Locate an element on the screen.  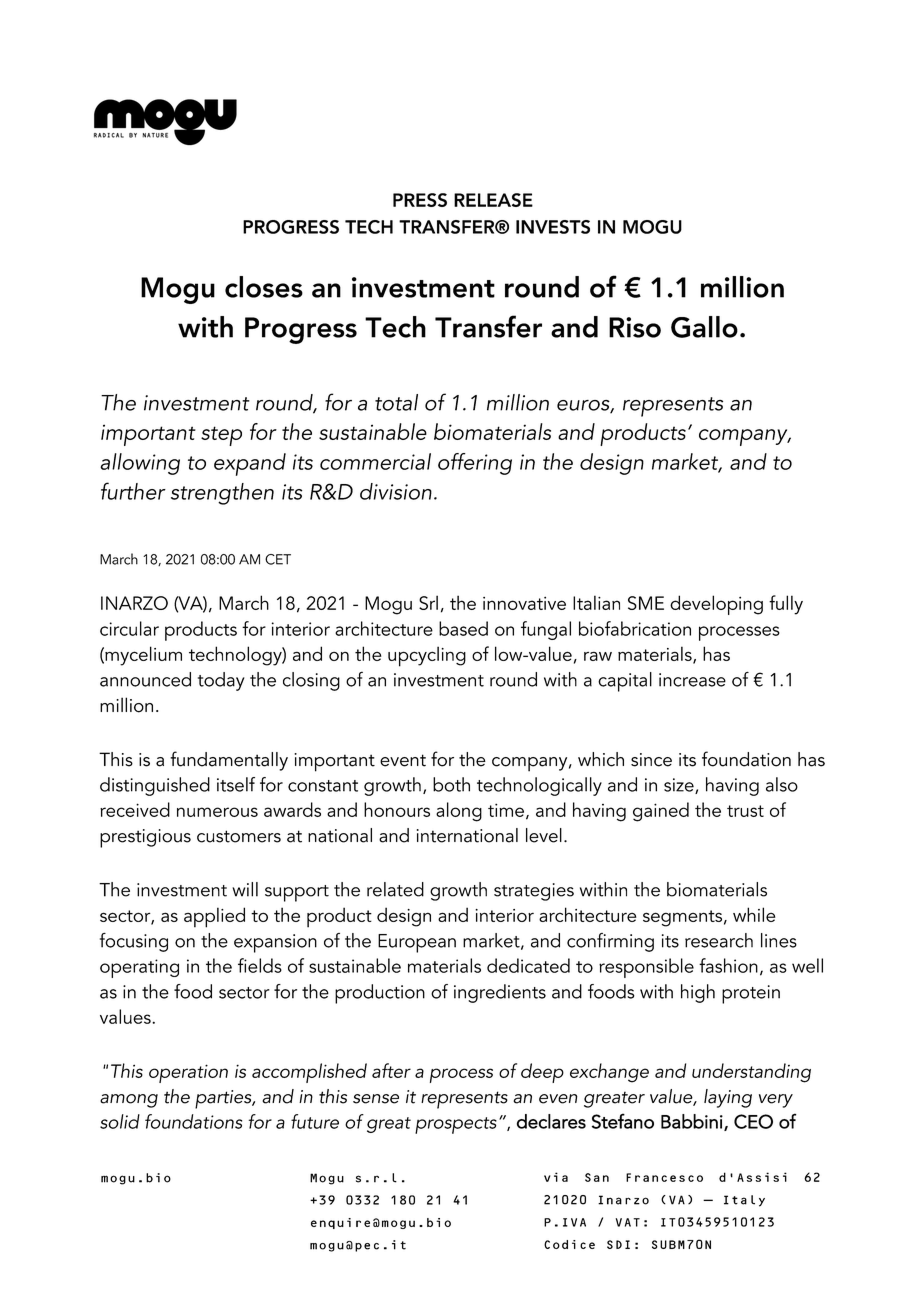
upcycling is located at coordinates (427, 656).
